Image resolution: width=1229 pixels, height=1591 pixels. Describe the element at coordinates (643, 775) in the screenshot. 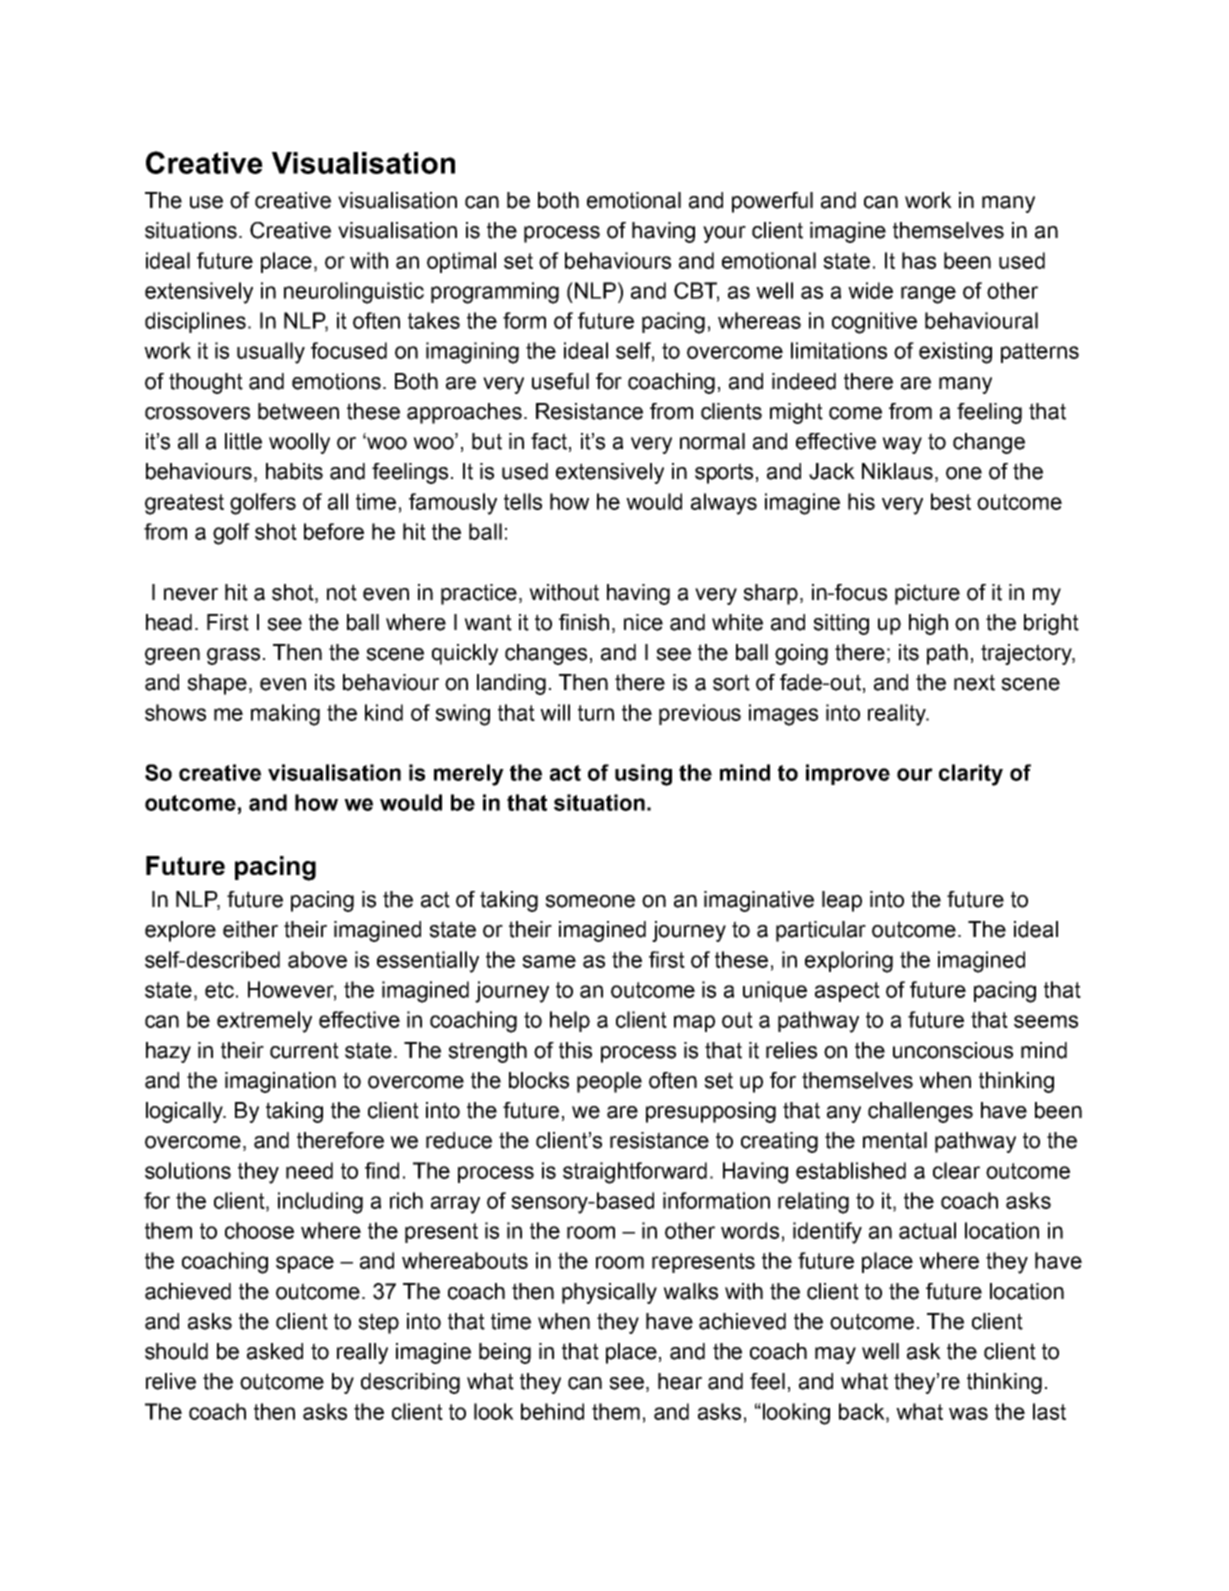

I see `using` at that location.
